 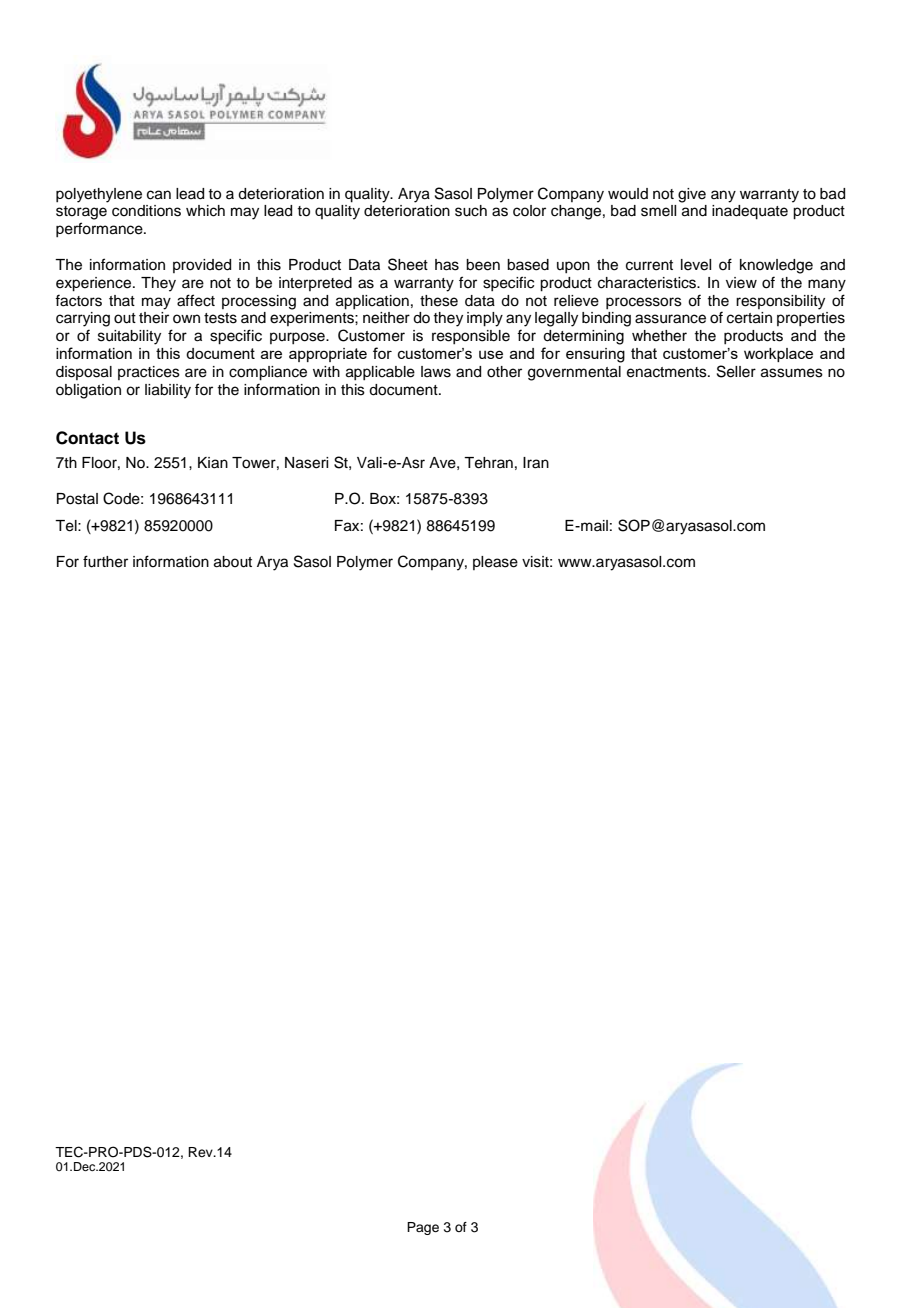 What do you see at coordinates (146, 211) in the page?
I see `conditions` at bounding box center [146, 211].
